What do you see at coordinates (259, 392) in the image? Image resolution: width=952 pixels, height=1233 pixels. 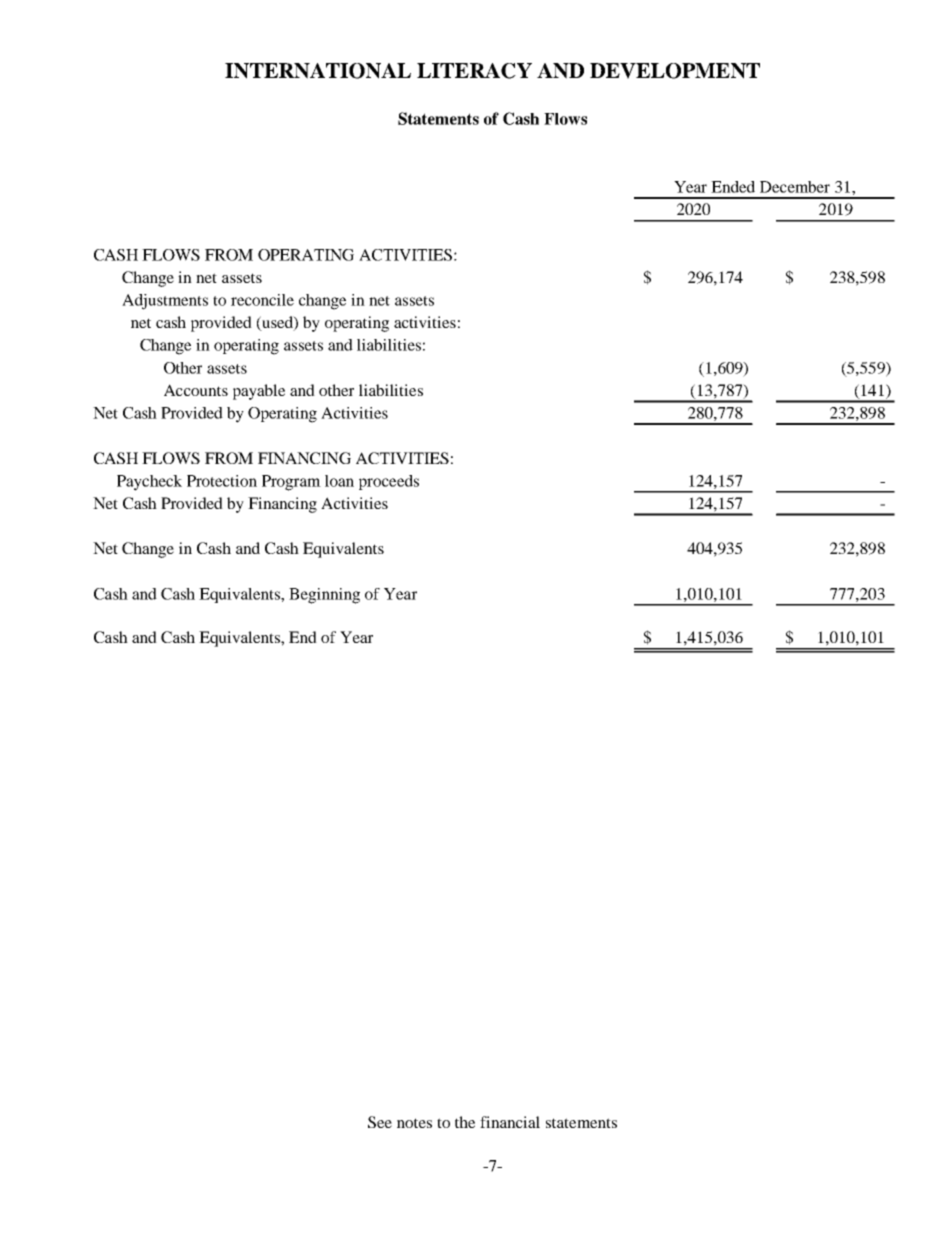 I see `payable` at bounding box center [259, 392].
